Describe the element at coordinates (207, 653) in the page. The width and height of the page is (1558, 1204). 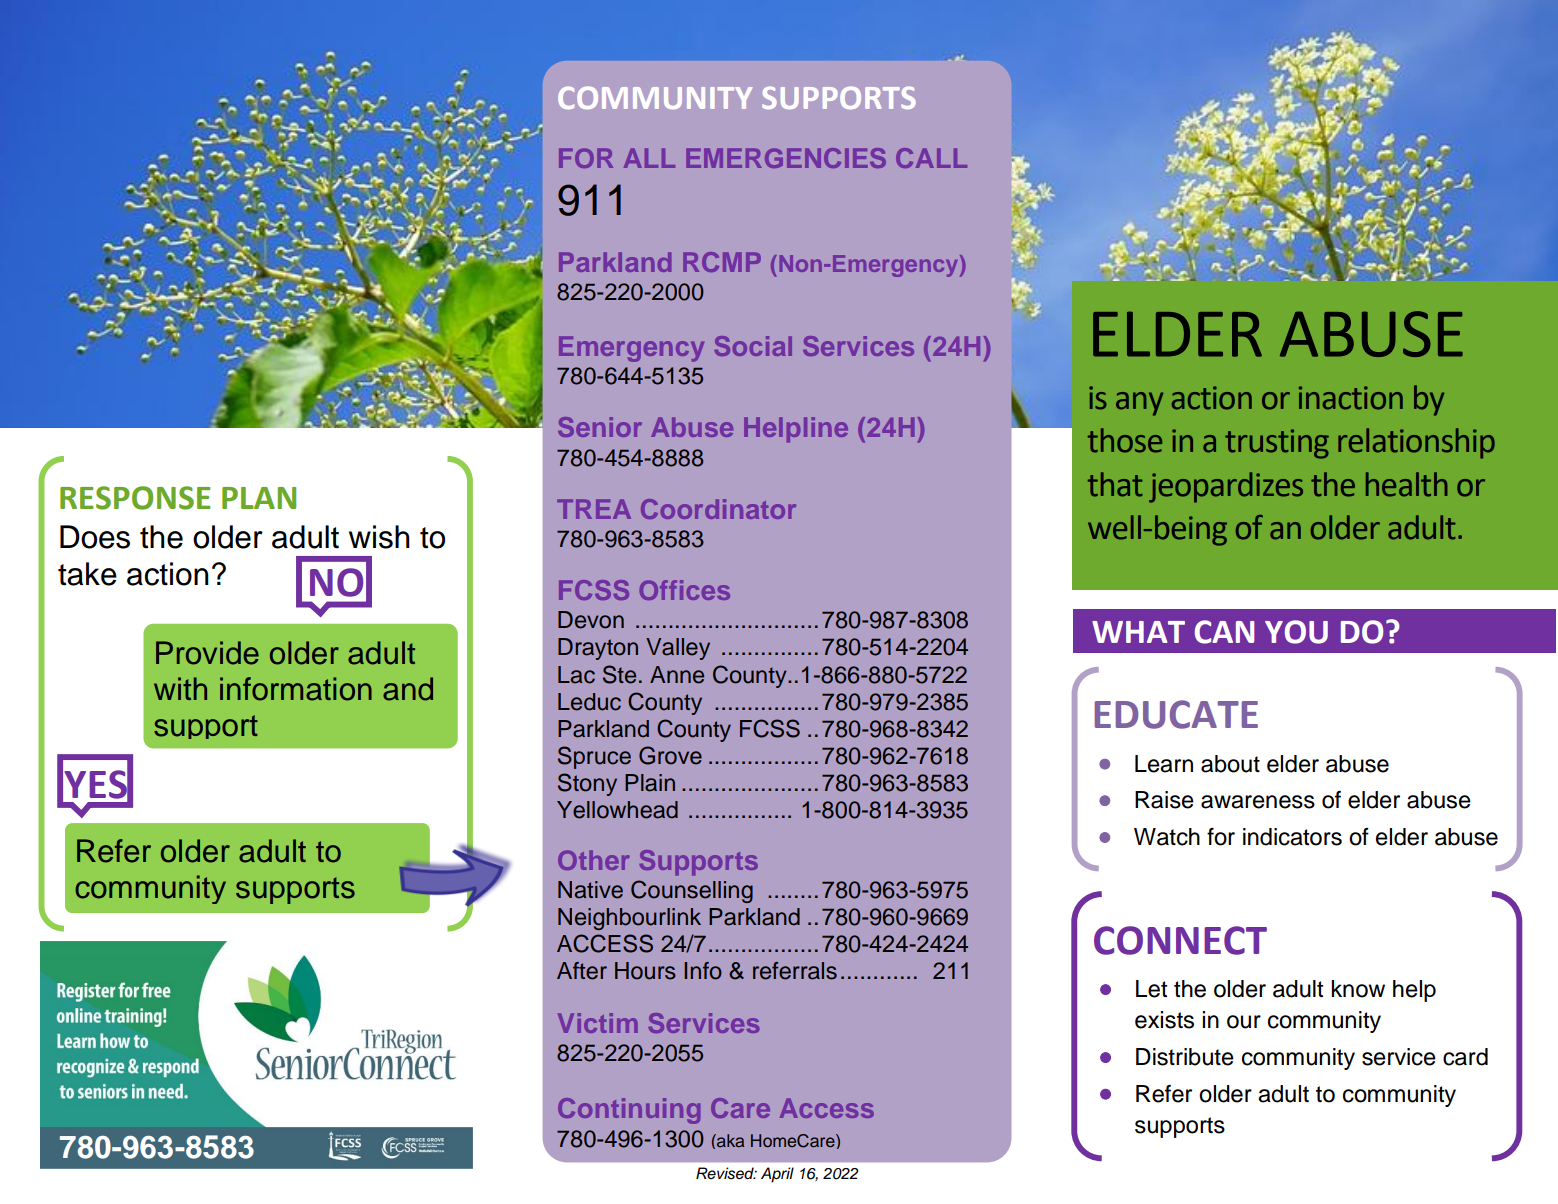
I see `Provide` at that location.
